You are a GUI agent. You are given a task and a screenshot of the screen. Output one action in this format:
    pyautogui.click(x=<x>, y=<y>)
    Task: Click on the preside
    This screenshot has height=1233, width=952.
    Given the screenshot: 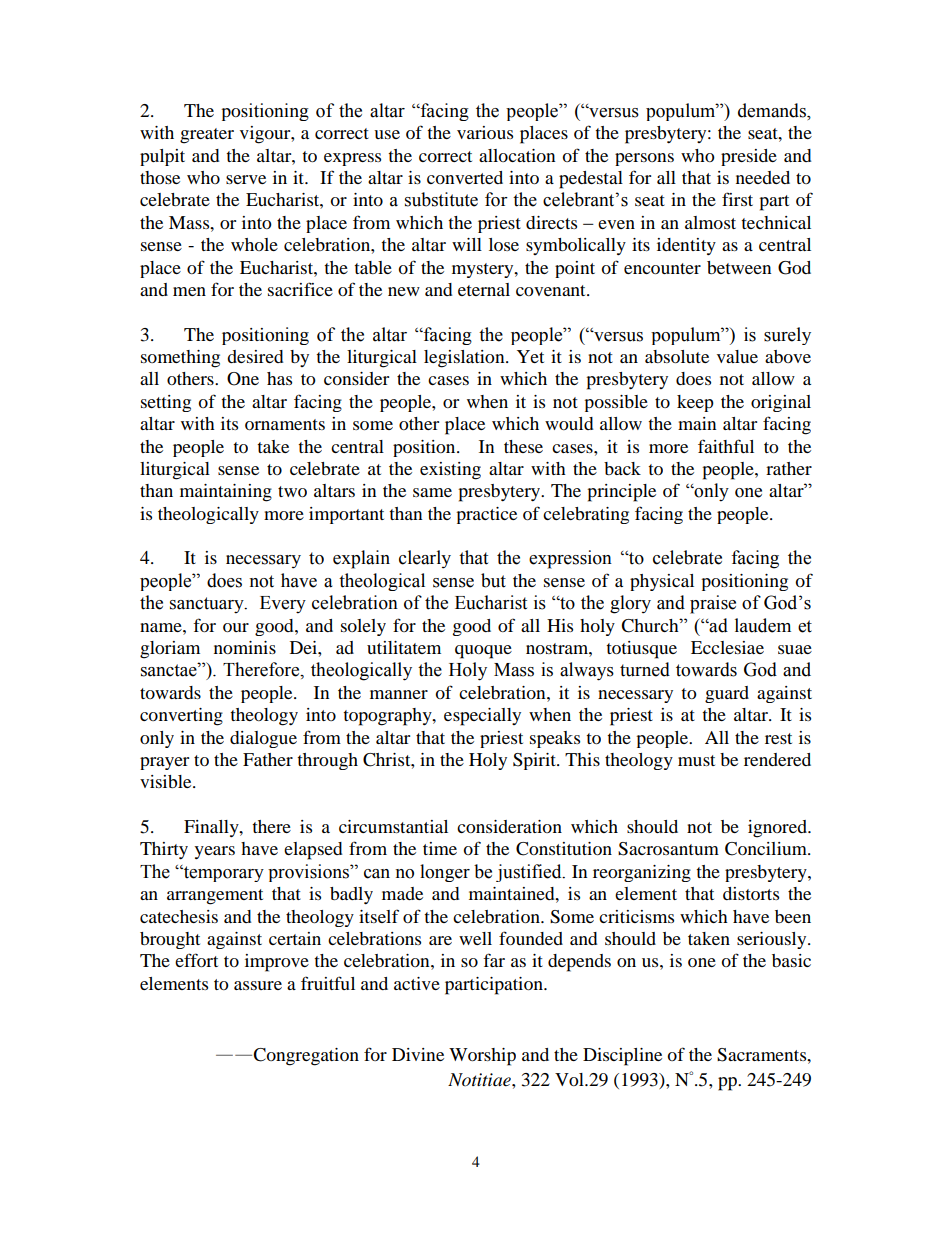 What is the action you would take?
    pyautogui.click(x=749, y=157)
